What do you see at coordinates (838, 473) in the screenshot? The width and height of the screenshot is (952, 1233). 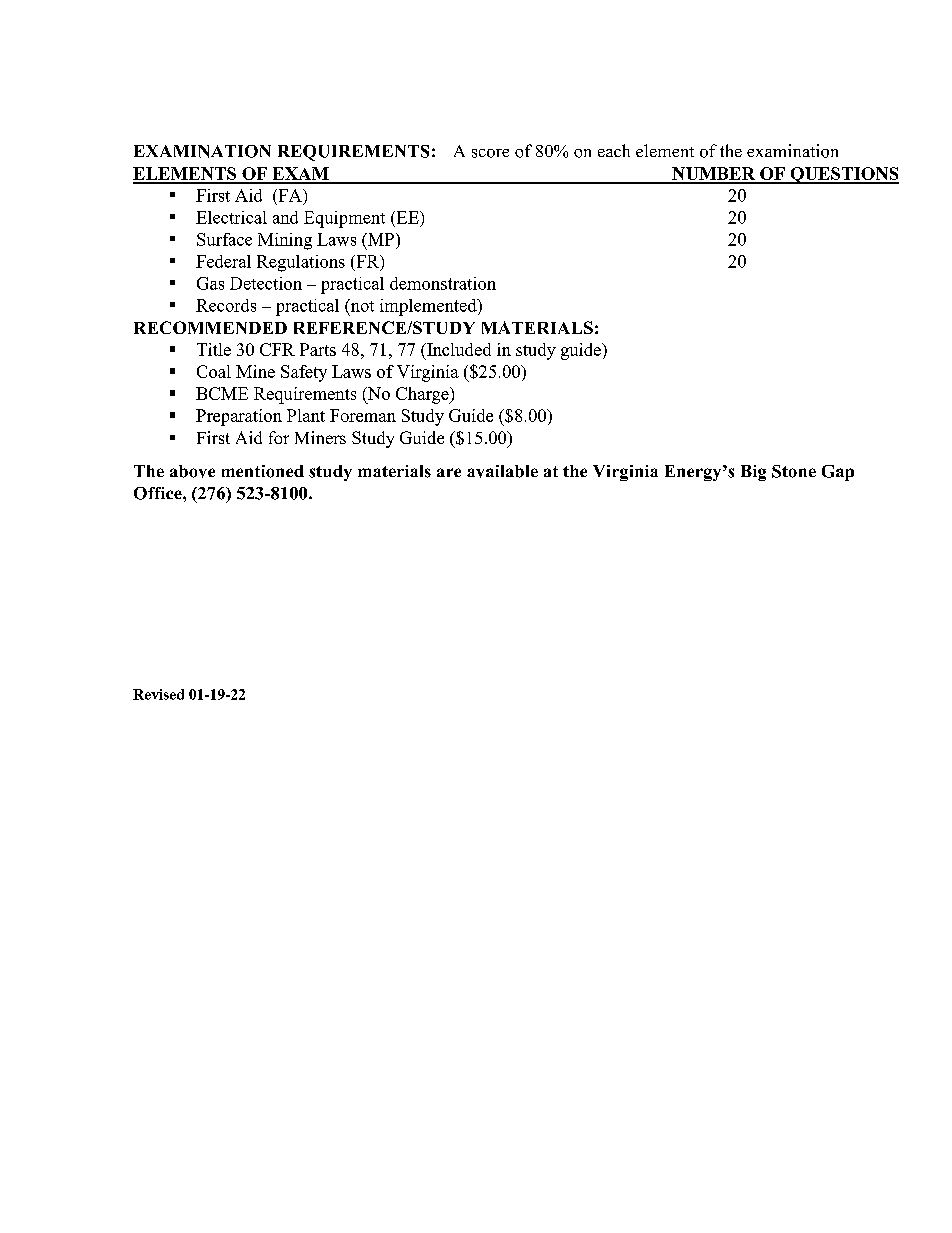 I see `Gap` at bounding box center [838, 473].
